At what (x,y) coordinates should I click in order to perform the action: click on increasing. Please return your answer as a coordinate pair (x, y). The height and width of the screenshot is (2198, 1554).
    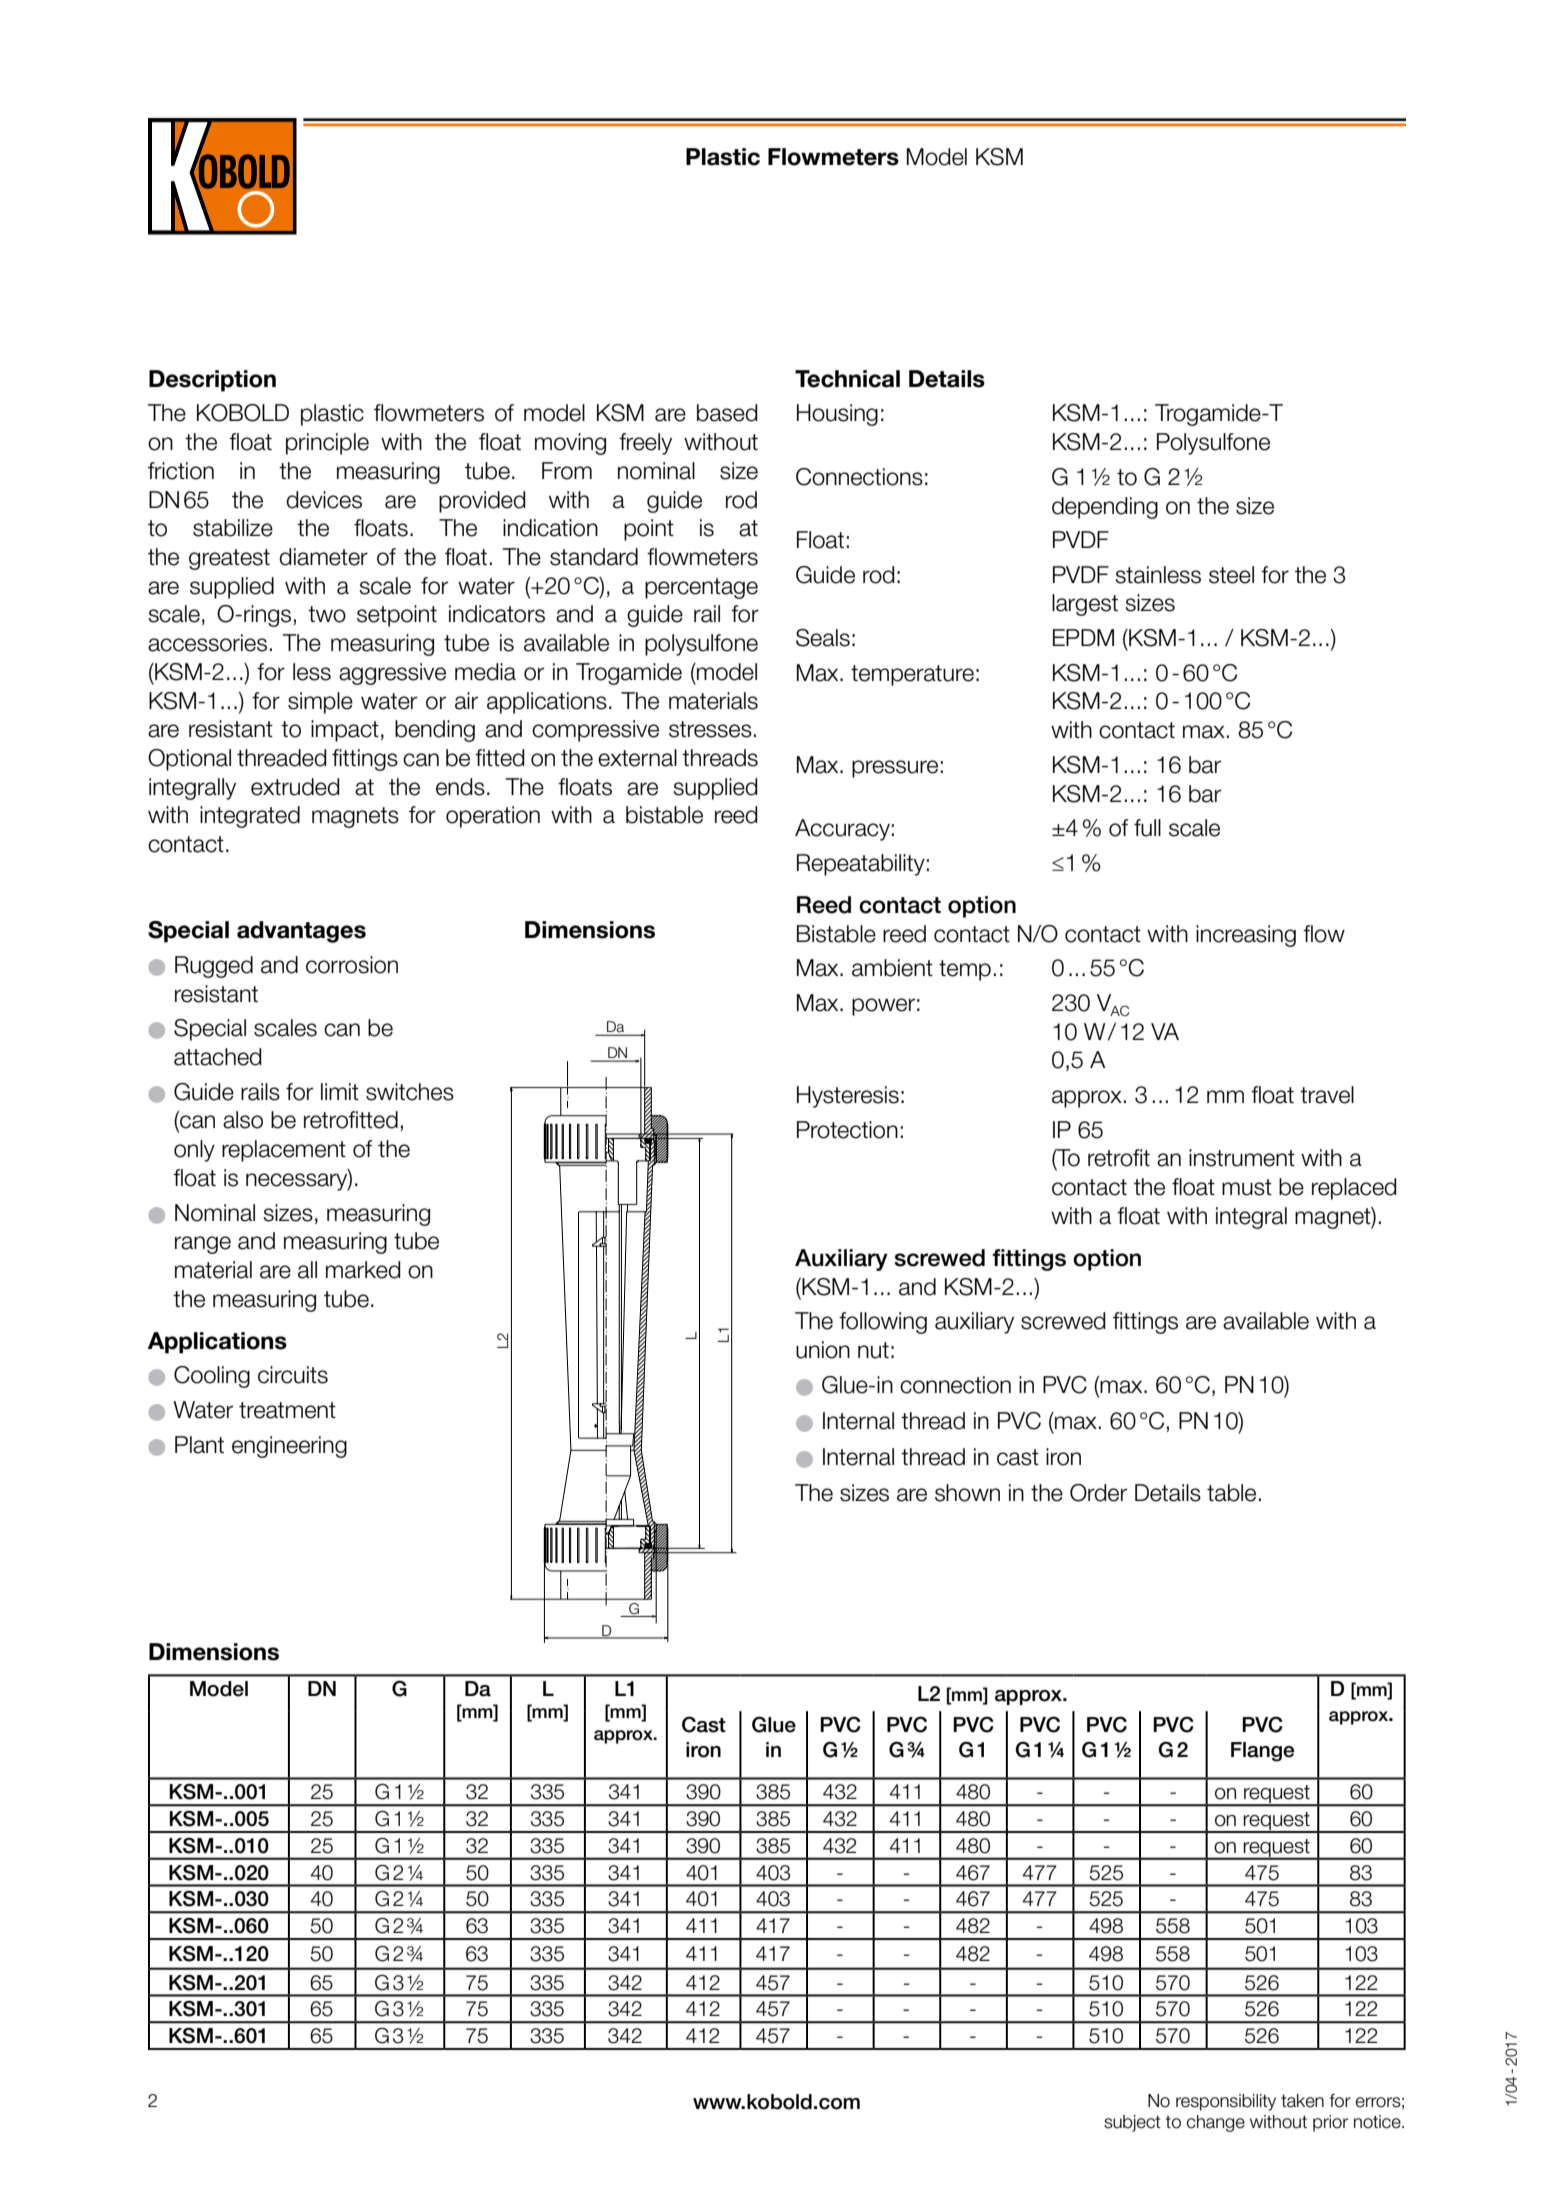
    Looking at the image, I should click on (1246, 936).
